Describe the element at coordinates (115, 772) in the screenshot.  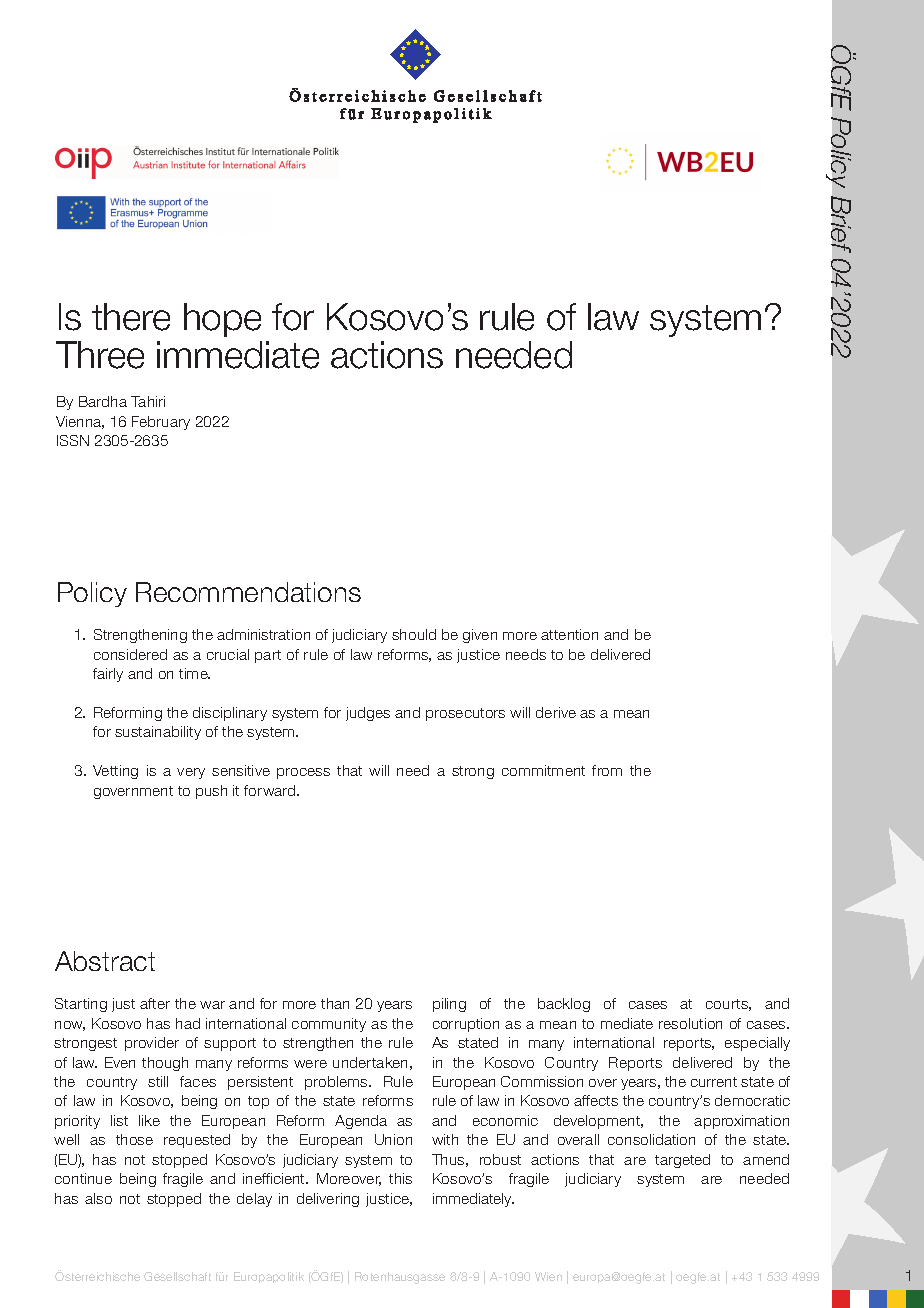
I see `Vetting` at that location.
